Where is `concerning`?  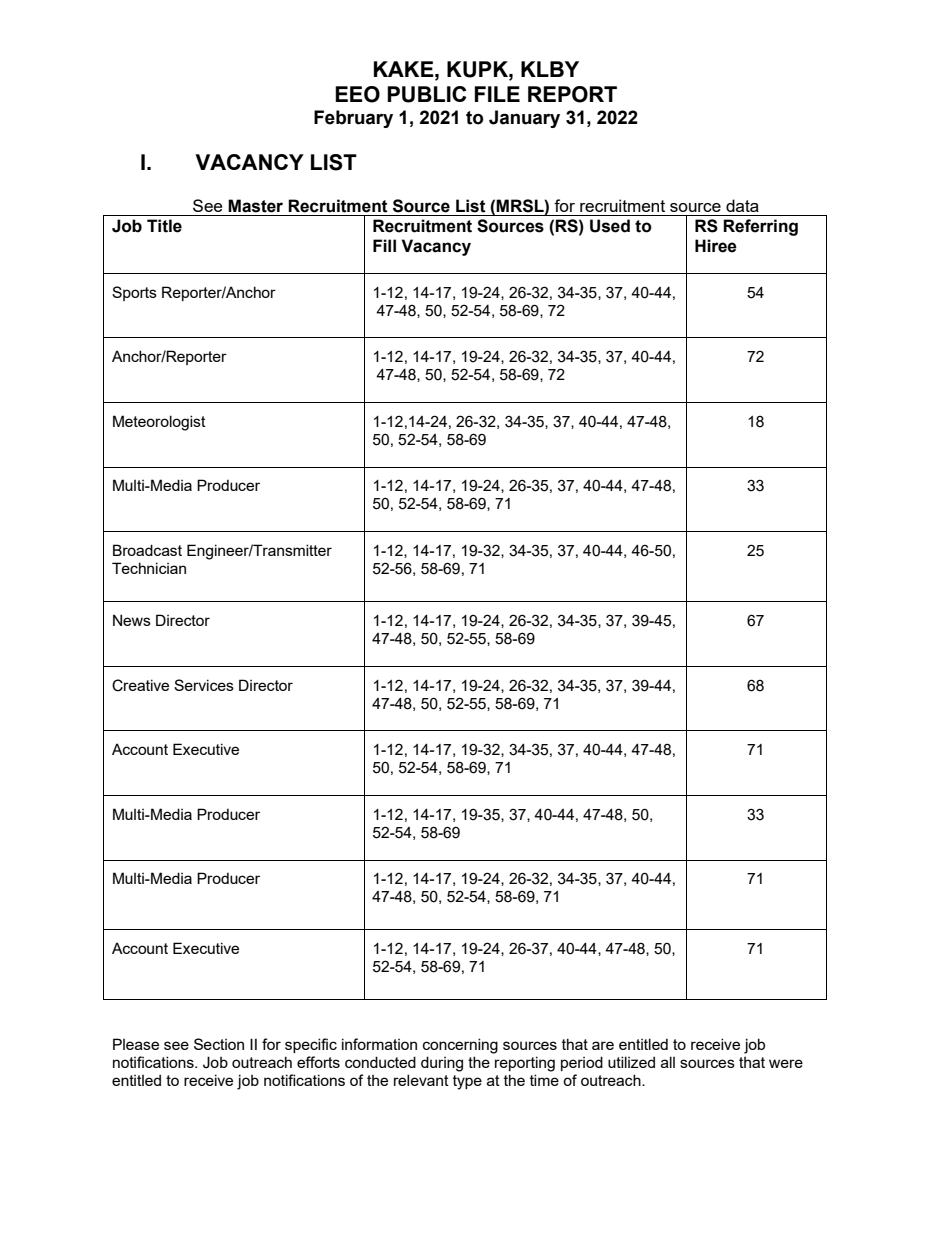
concerning is located at coordinates (460, 1046).
